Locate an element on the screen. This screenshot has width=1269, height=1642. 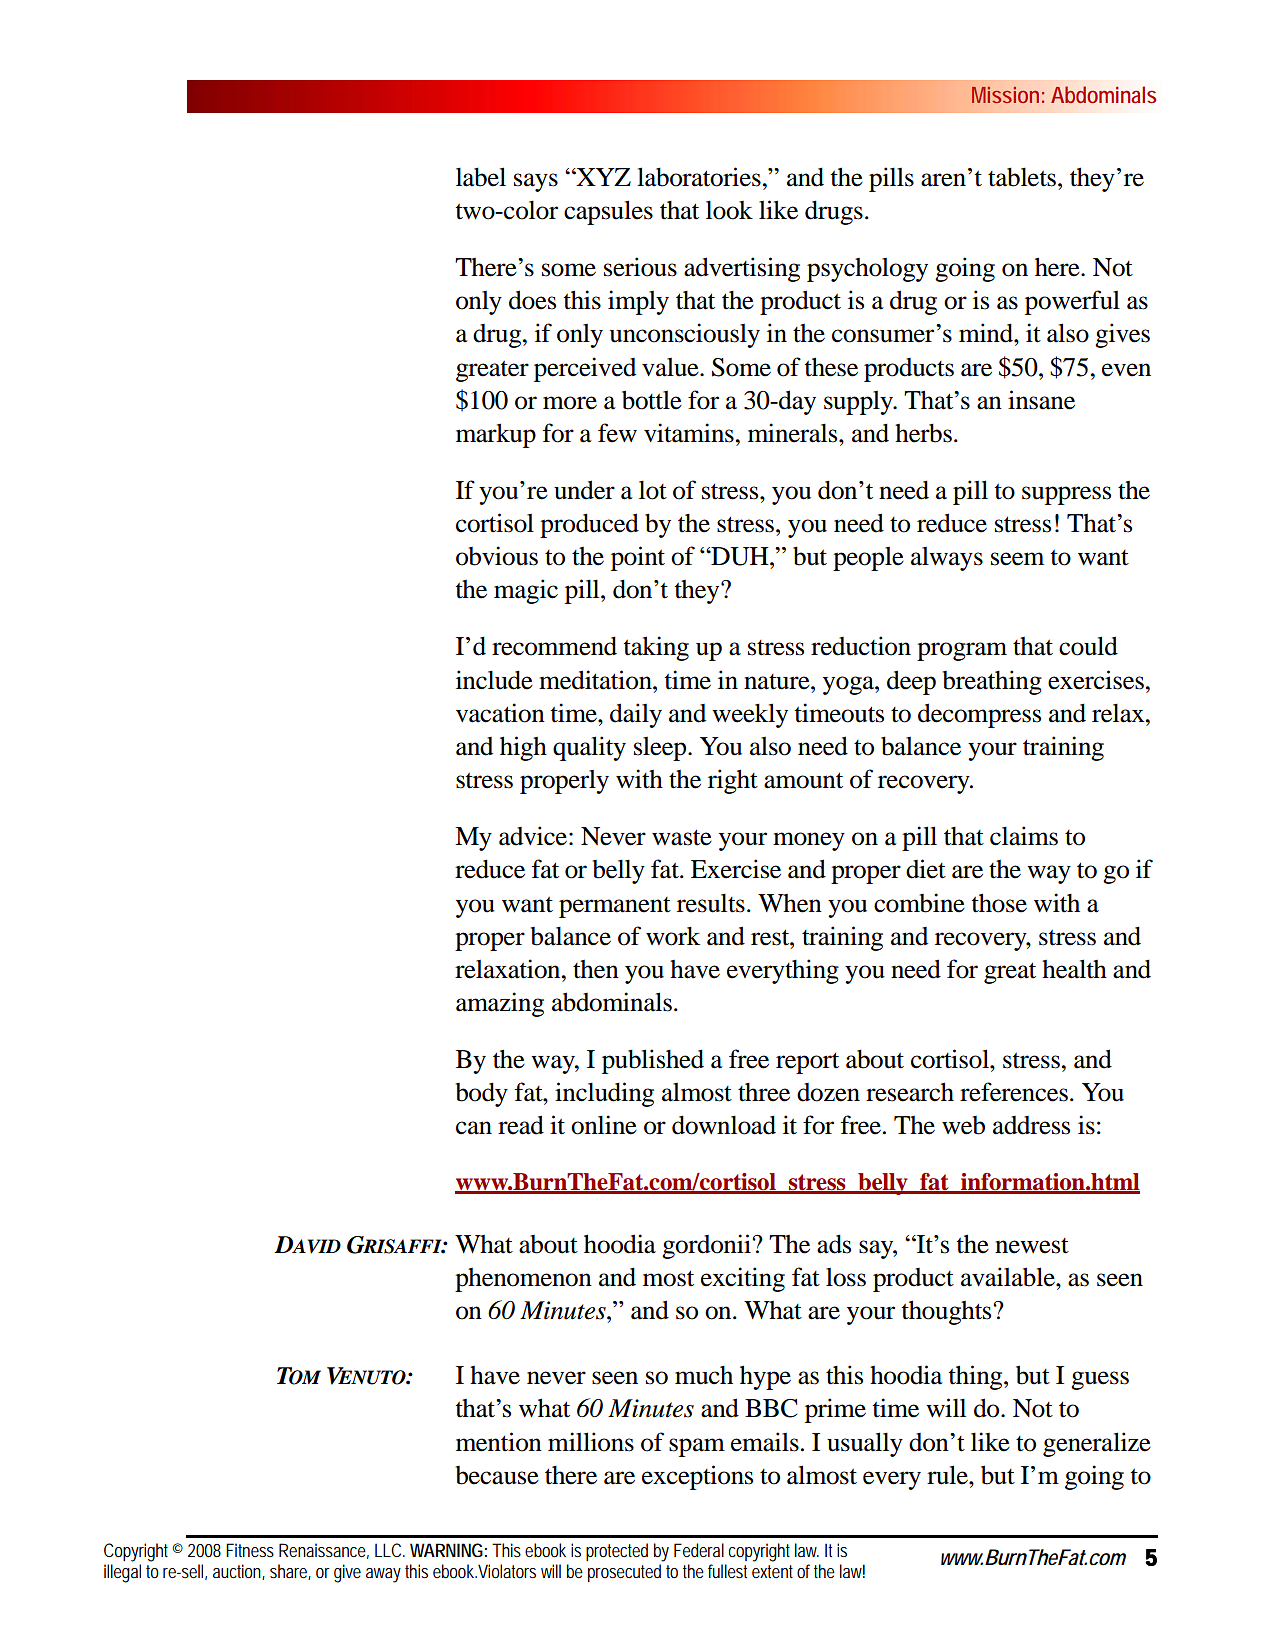
Fitness is located at coordinates (250, 1550).
